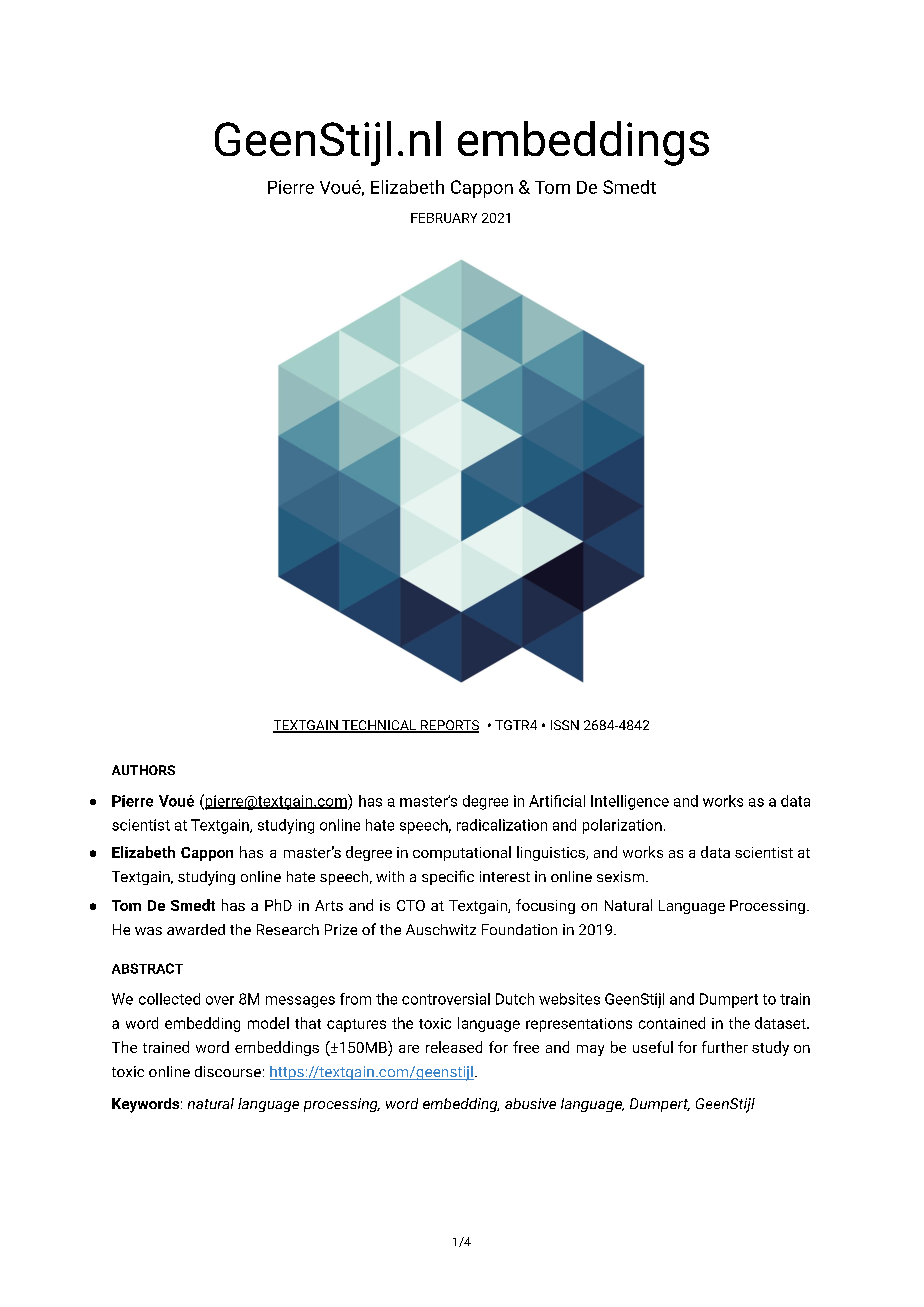 This screenshot has width=924, height=1307. I want to click on AUTHORS, so click(143, 770).
